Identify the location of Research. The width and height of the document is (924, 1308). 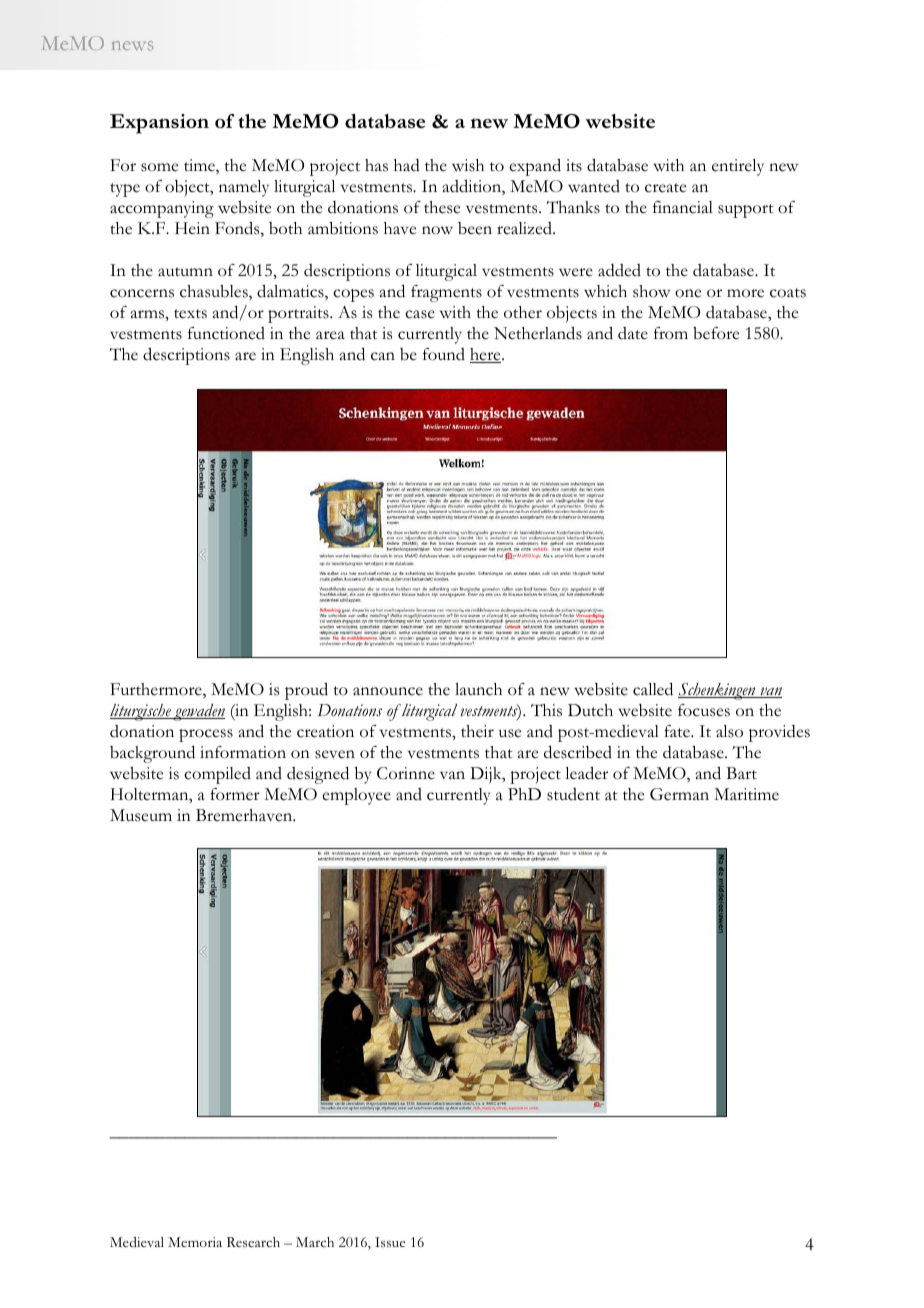
(253, 1242).
